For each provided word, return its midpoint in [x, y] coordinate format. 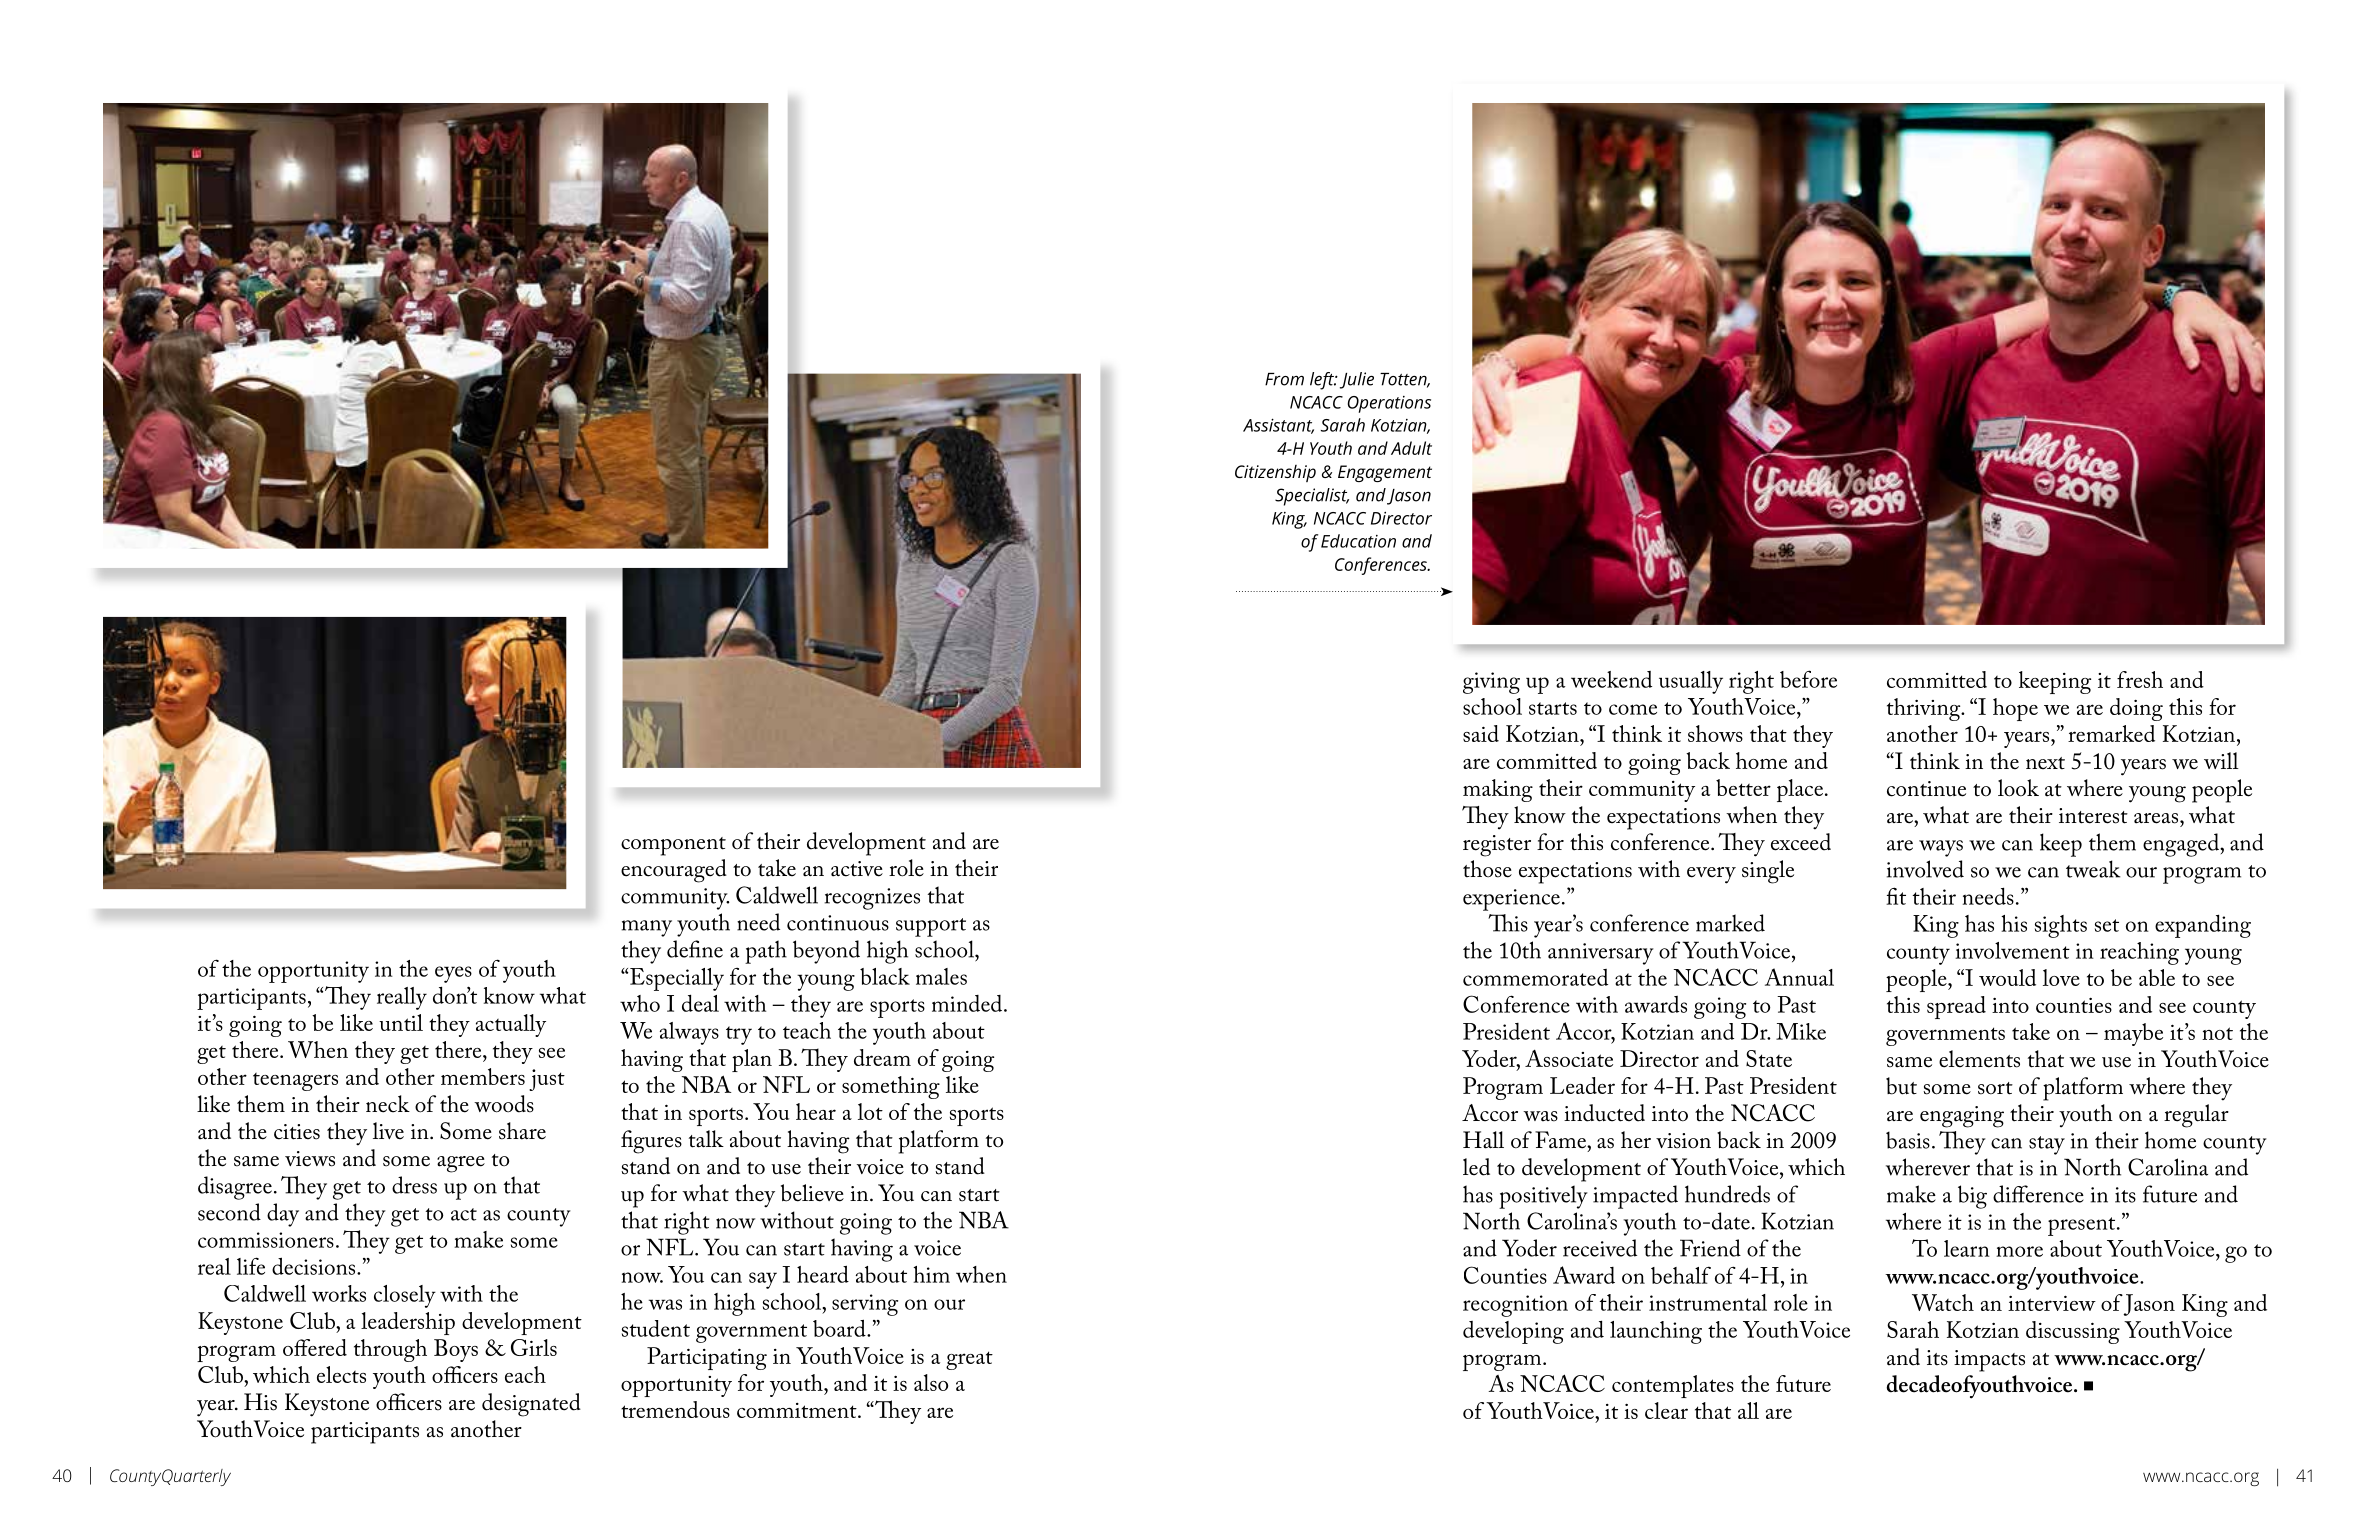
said [1481, 733]
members [483, 1076]
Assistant [1278, 426]
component [673, 846]
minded [968, 1003]
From [1284, 379]
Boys [456, 1350]
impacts [1989, 1361]
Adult [1411, 448]
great [969, 1360]
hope [2015, 709]
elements [1979, 1059]
